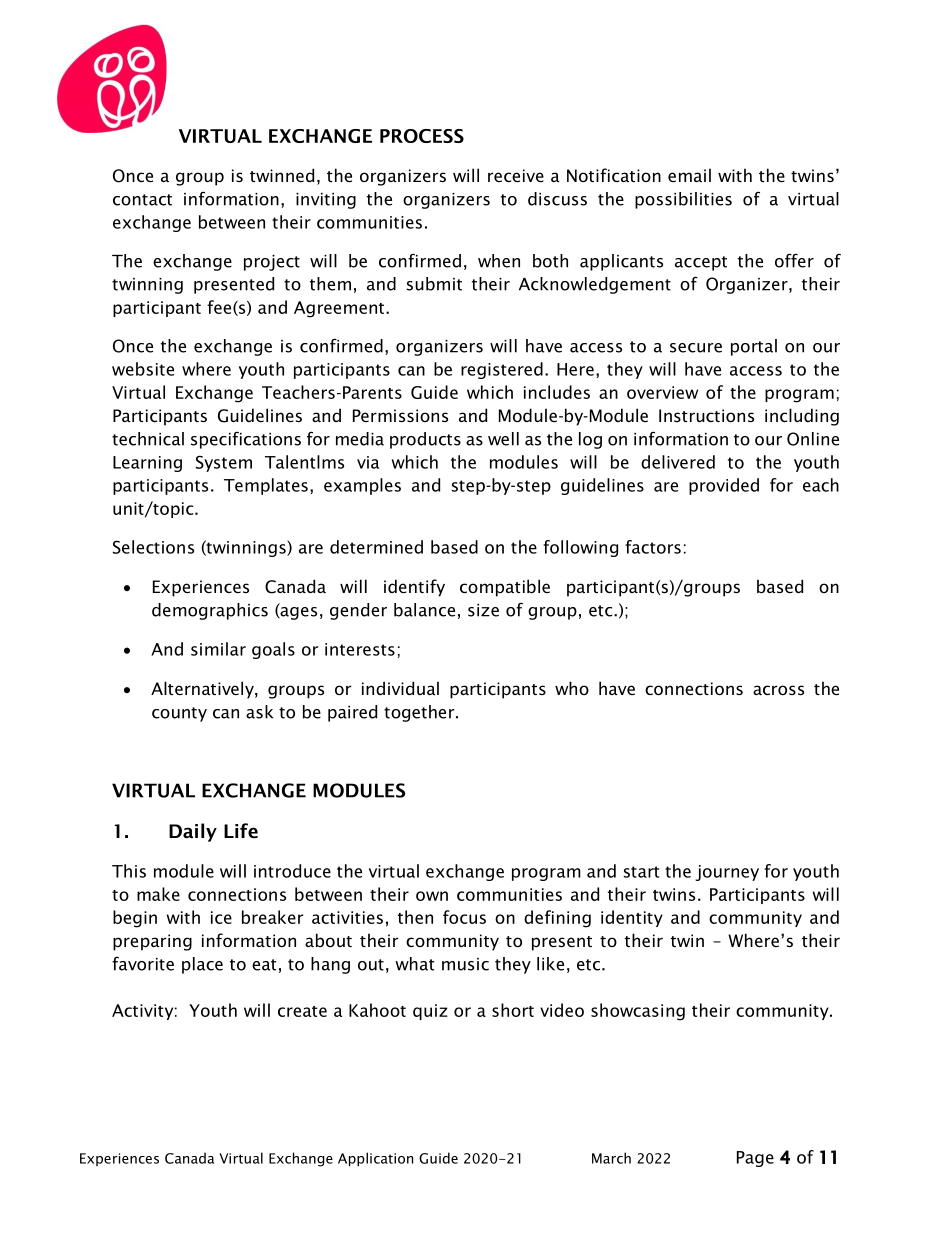 The height and width of the image is (1233, 952). Describe the element at coordinates (727, 873) in the image. I see `journey` at that location.
